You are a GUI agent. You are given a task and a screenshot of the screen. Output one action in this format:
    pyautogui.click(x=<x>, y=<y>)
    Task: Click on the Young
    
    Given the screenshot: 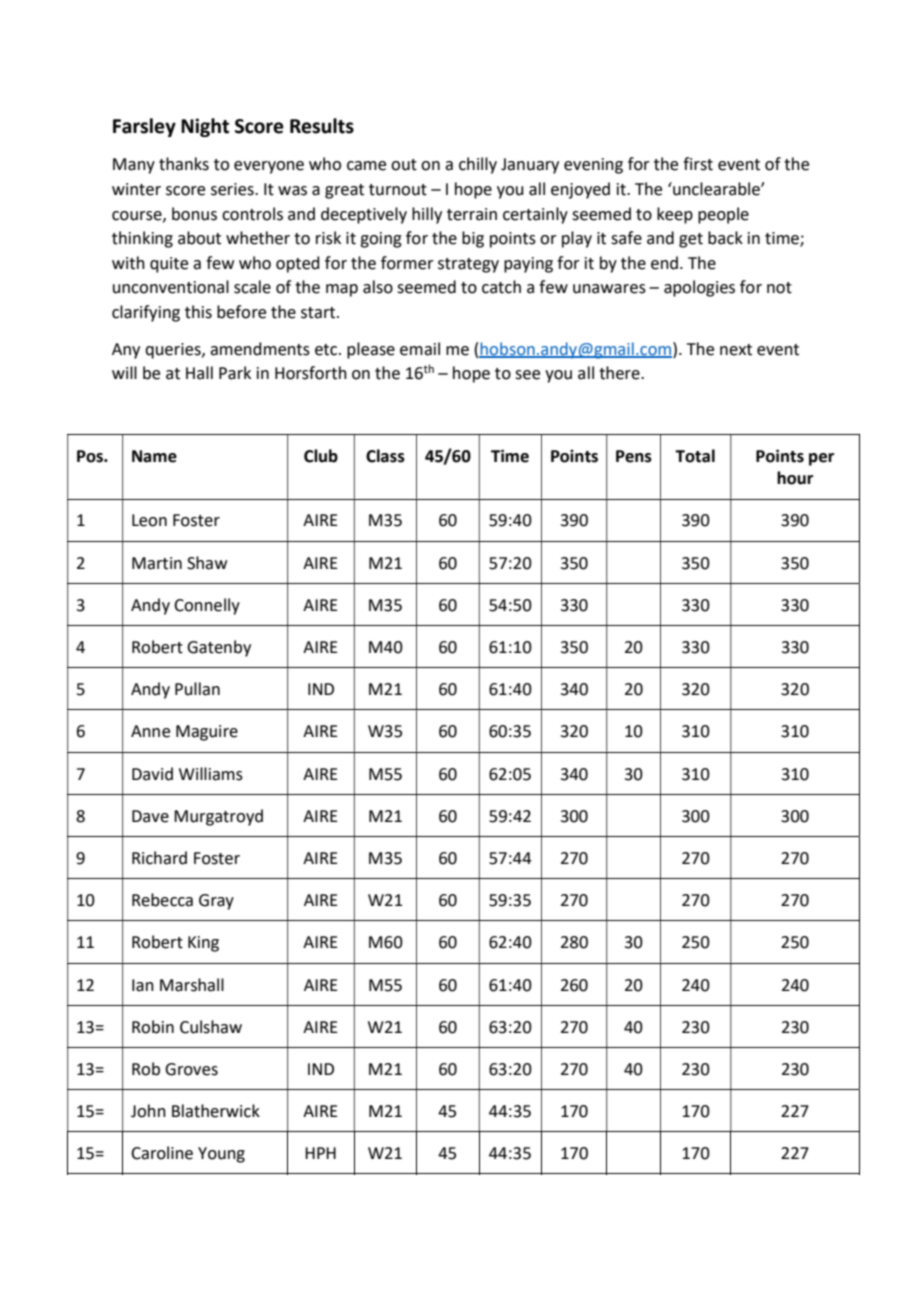 What is the action you would take?
    pyautogui.click(x=221, y=1155)
